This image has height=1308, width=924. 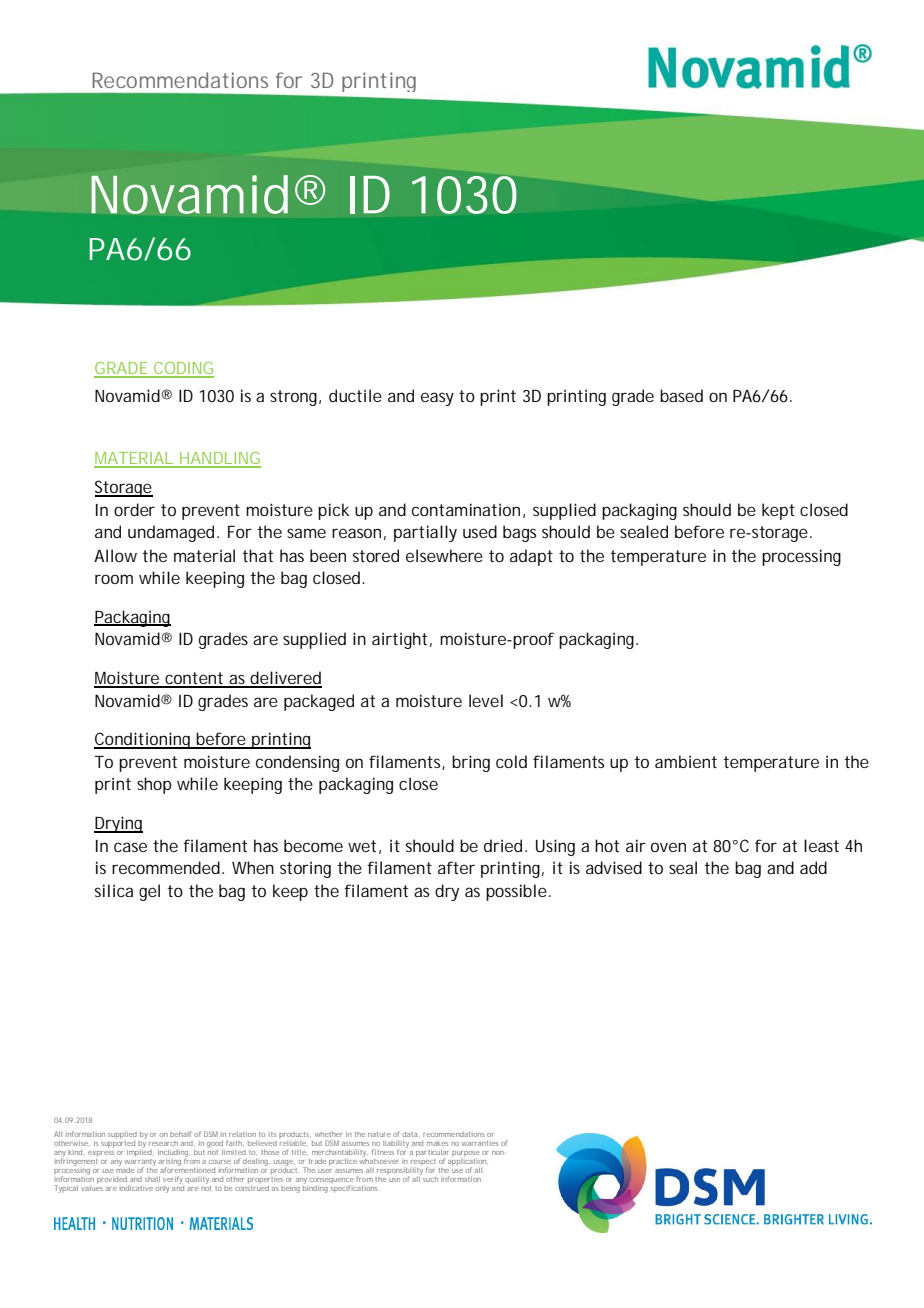 What do you see at coordinates (437, 399) in the image?
I see `easy` at bounding box center [437, 399].
